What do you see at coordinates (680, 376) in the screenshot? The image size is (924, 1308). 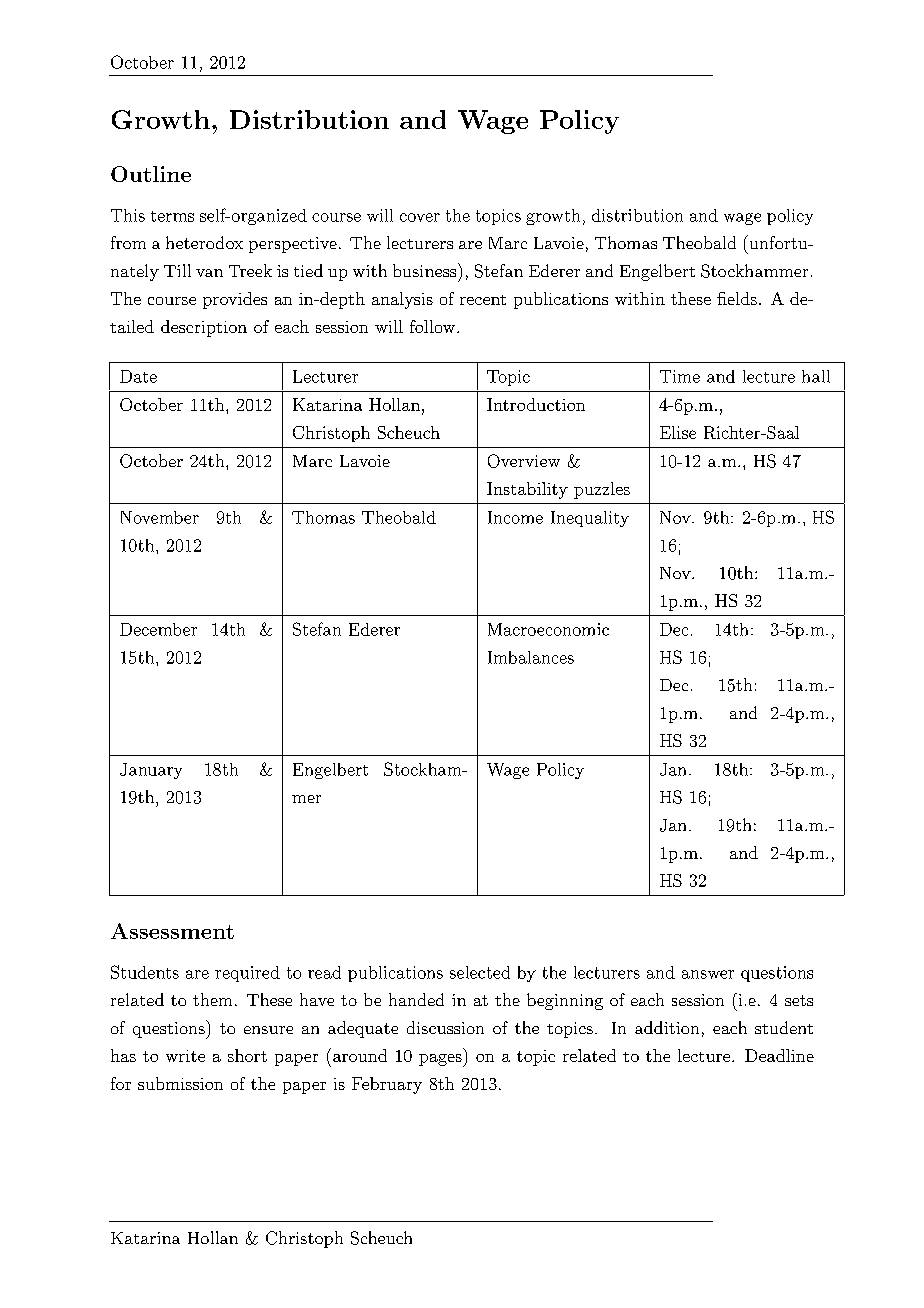 I see `Time` at bounding box center [680, 376].
